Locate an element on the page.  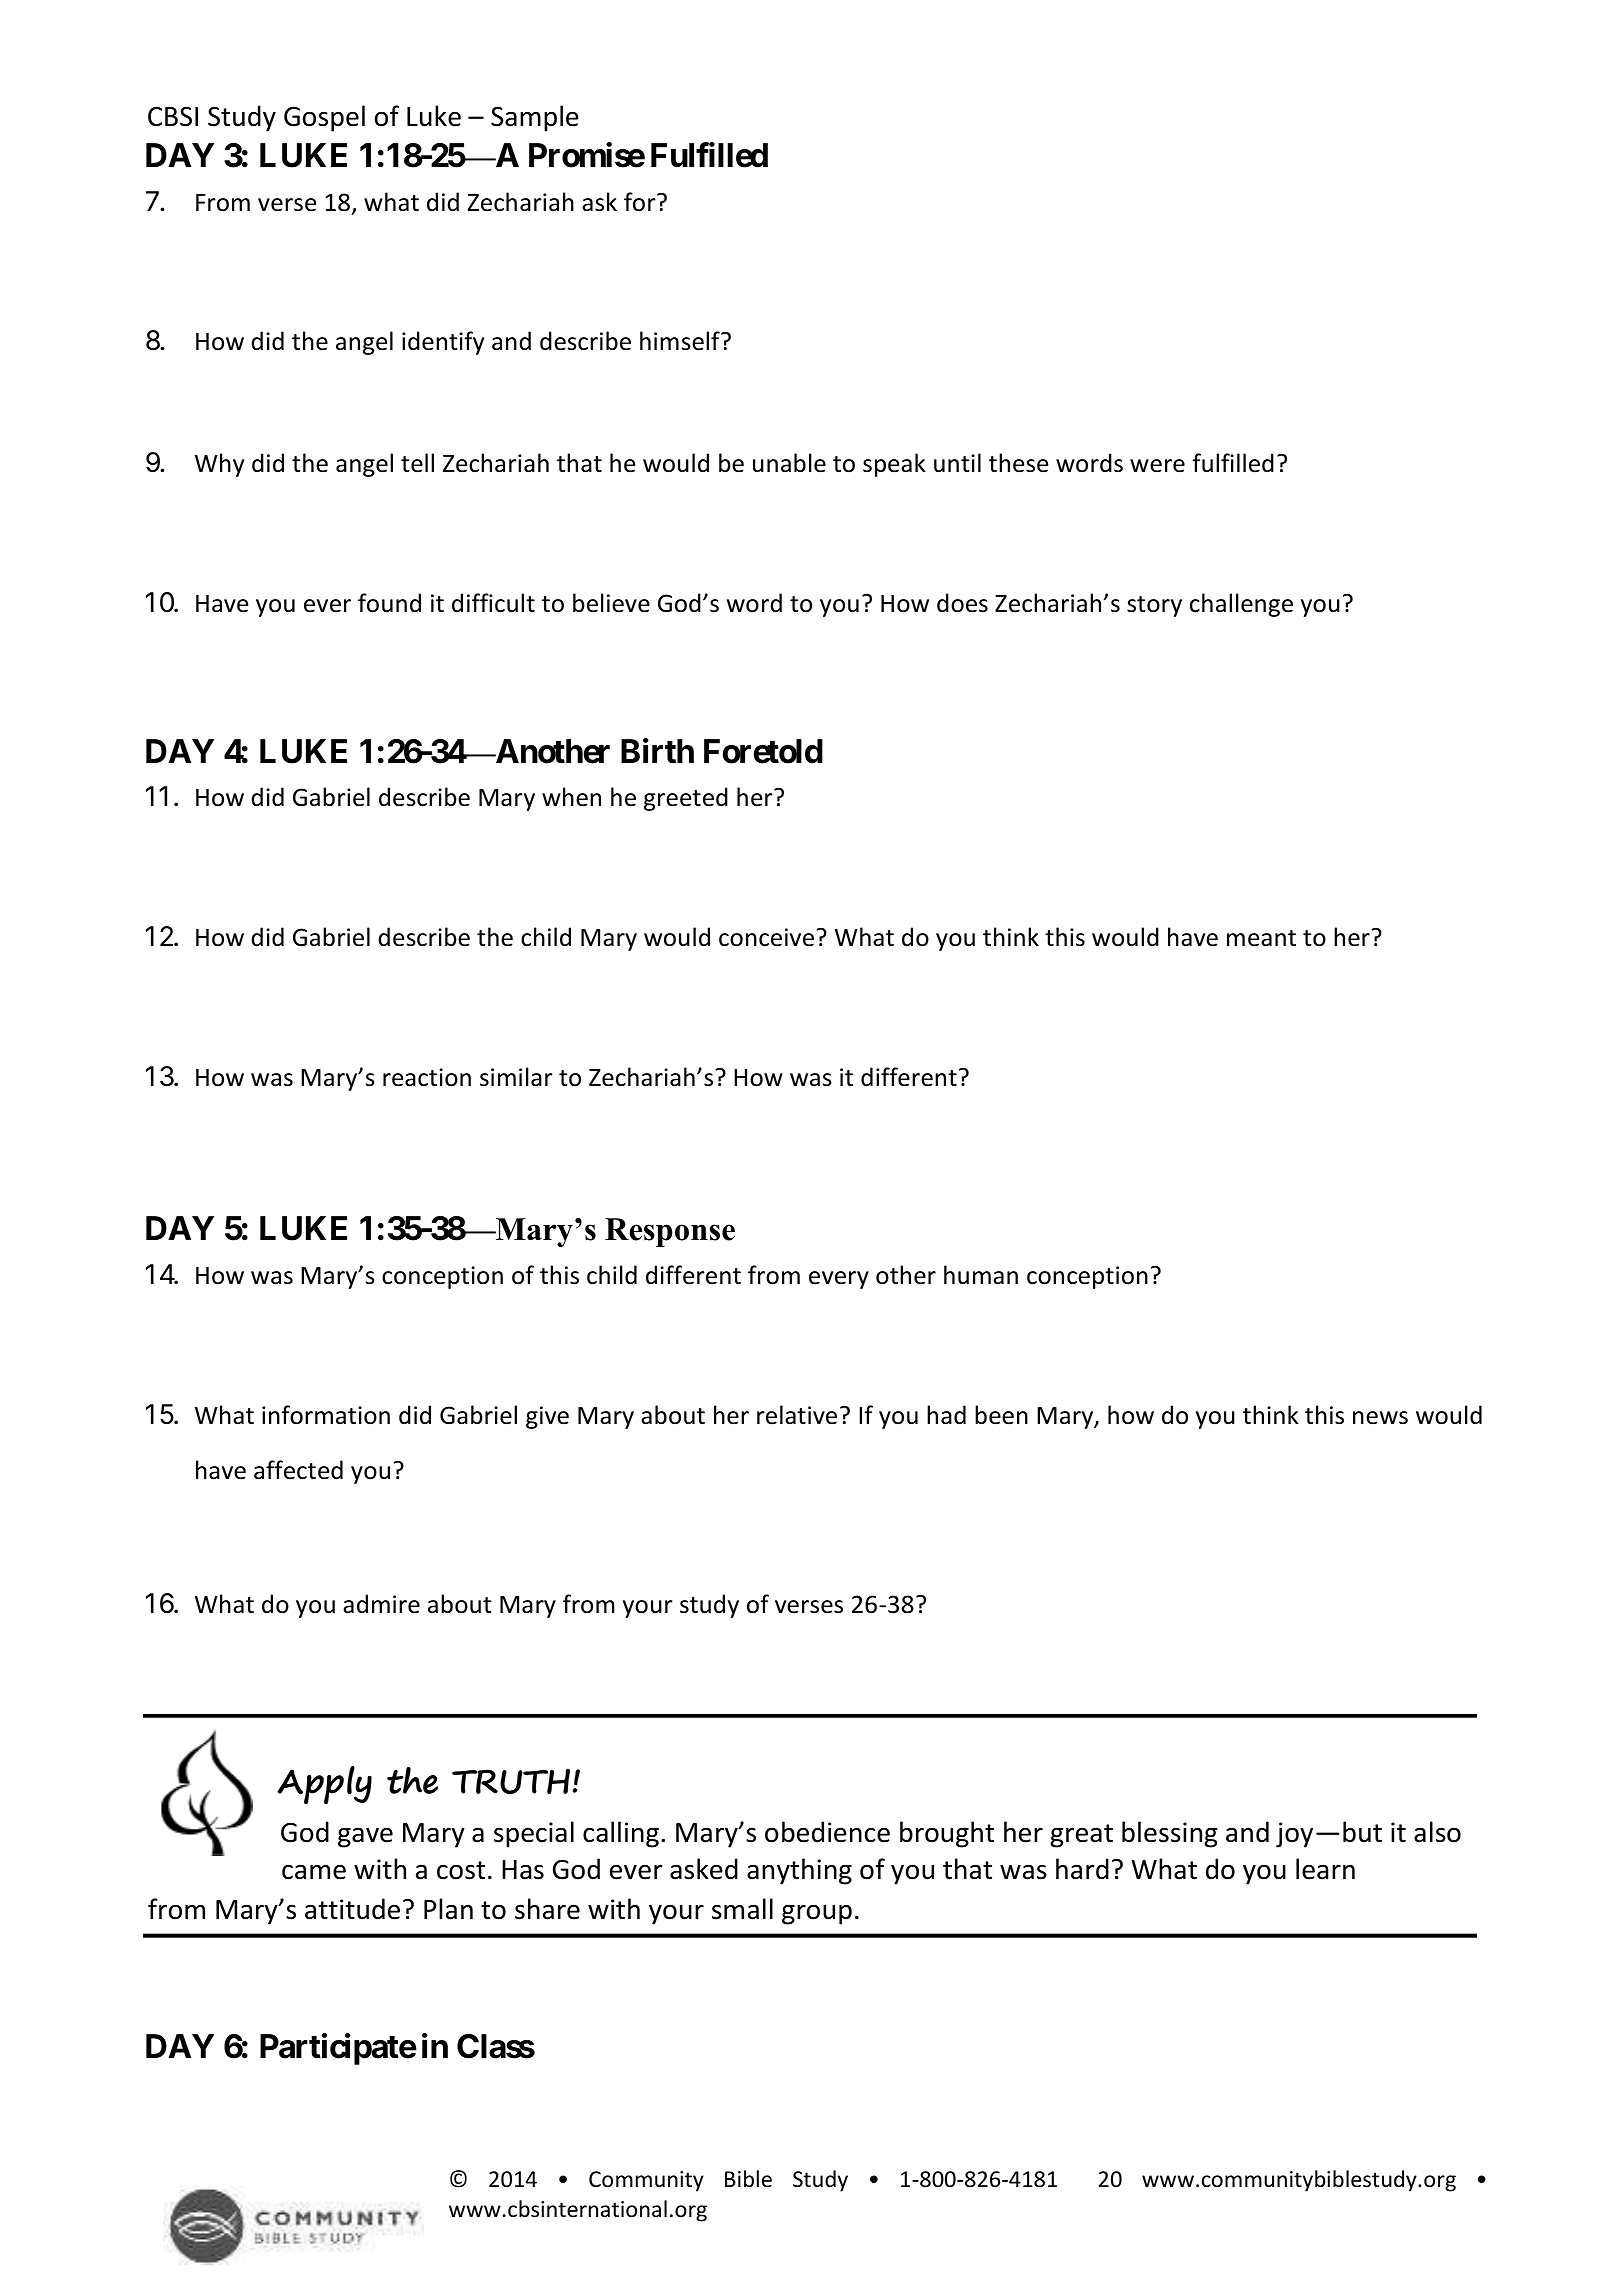
does is located at coordinates (962, 603).
